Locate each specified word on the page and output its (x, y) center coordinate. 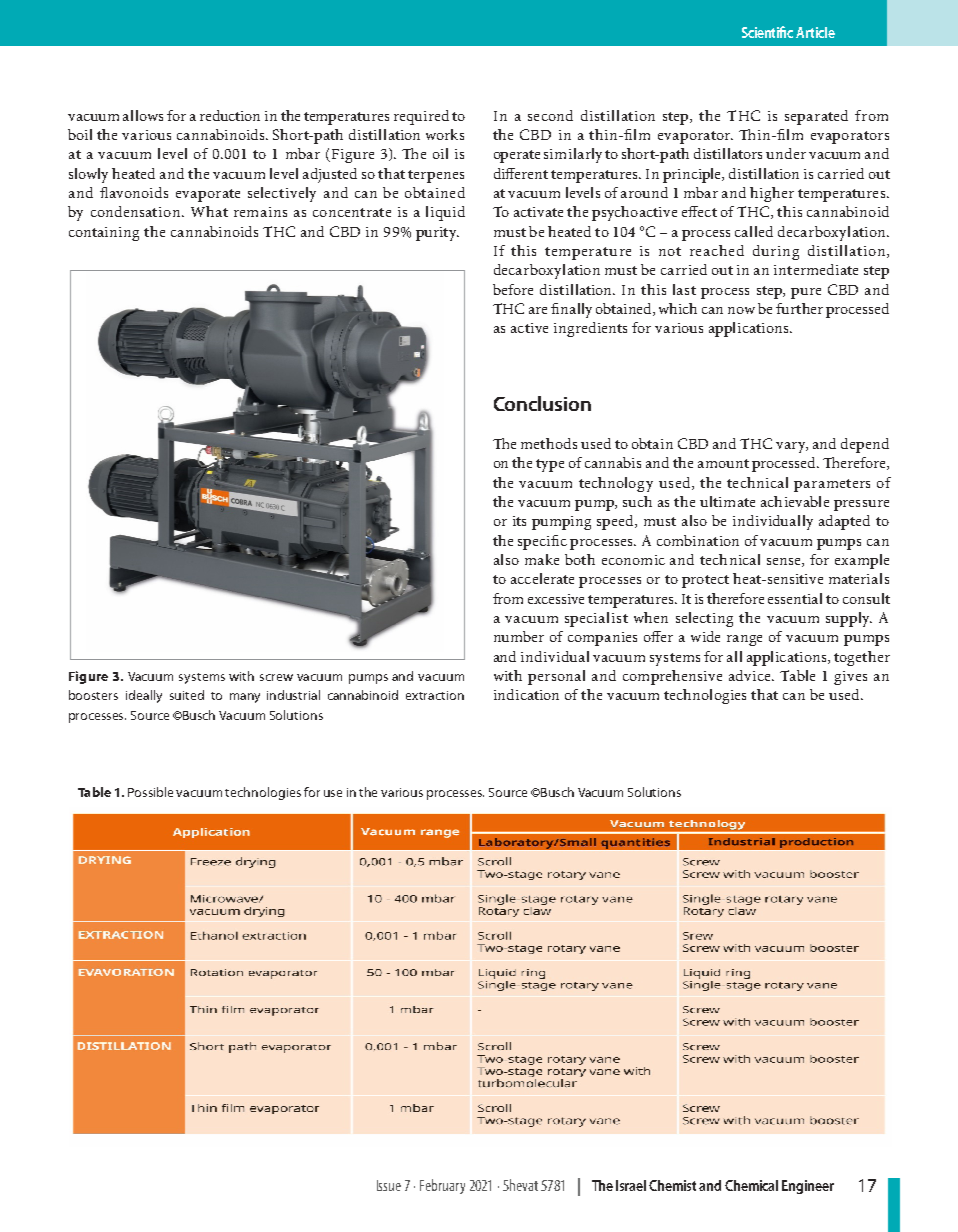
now (741, 310)
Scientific (767, 32)
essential (795, 598)
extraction (435, 695)
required (421, 117)
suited (187, 695)
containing (104, 234)
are (538, 310)
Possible (150, 792)
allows (143, 115)
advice (751, 675)
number (519, 636)
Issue (389, 1185)
